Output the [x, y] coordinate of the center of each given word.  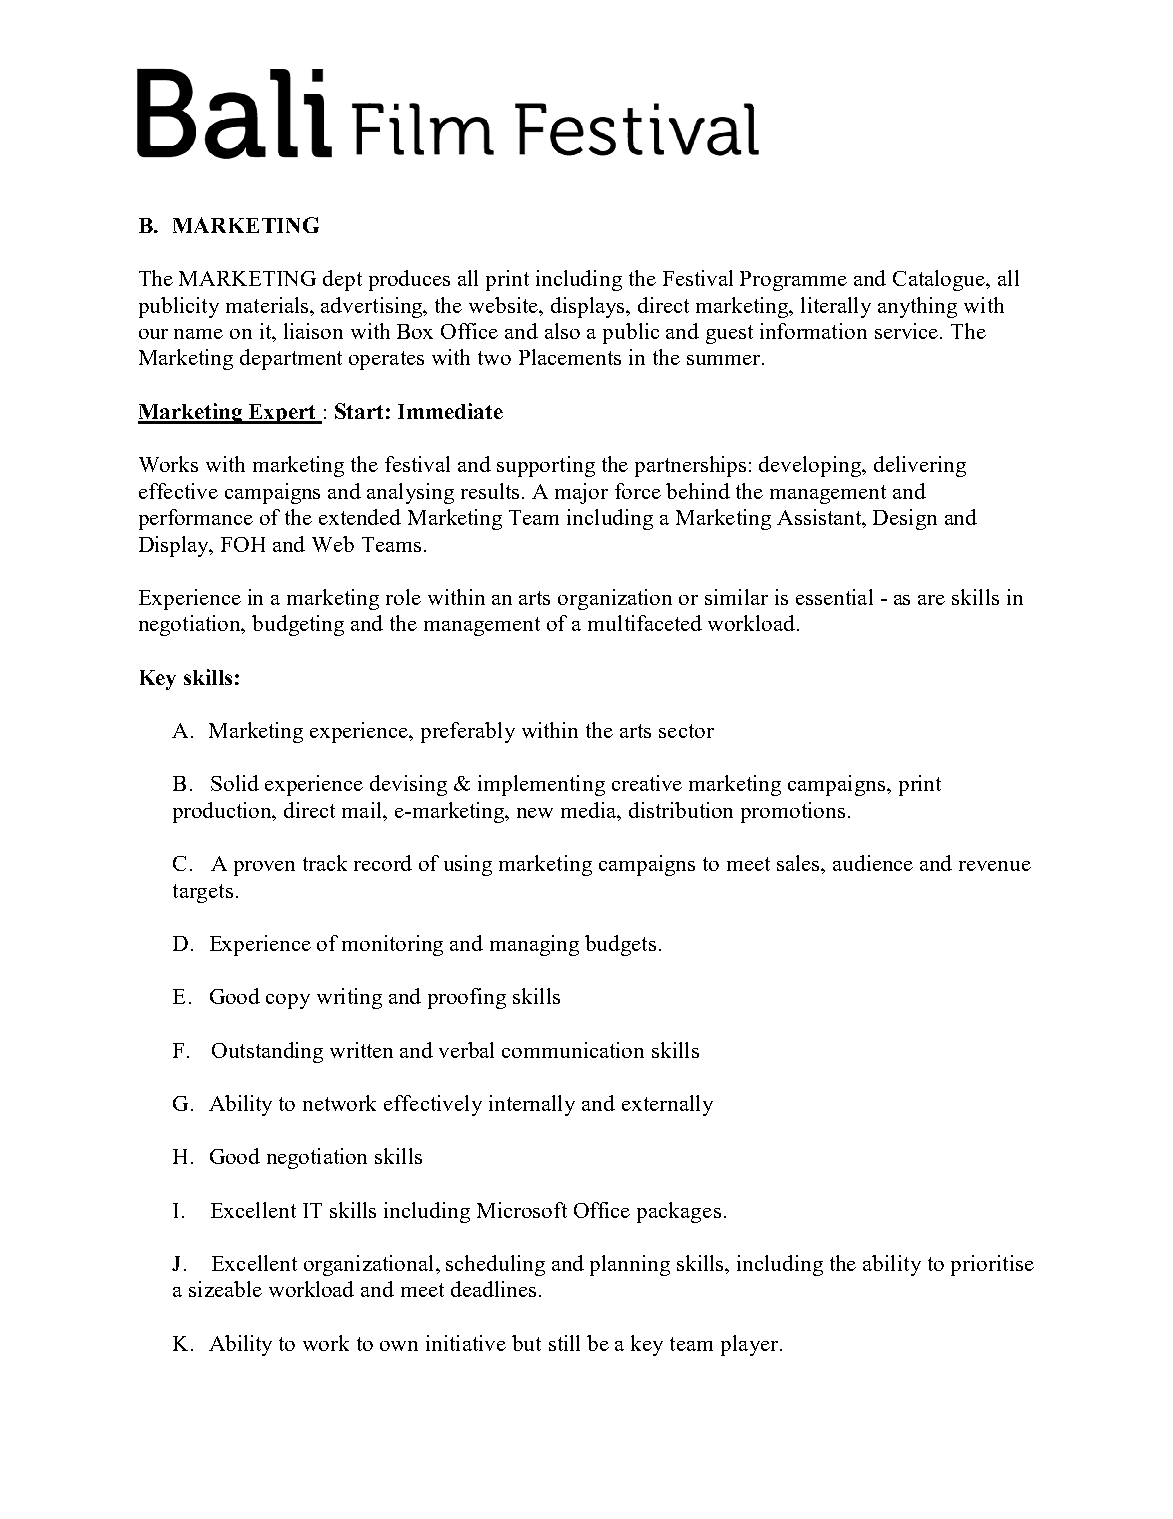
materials [268, 305]
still [564, 1343]
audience [873, 863]
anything [917, 307]
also [562, 331]
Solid [235, 783]
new [535, 813]
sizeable [225, 1289]
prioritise [992, 1265]
